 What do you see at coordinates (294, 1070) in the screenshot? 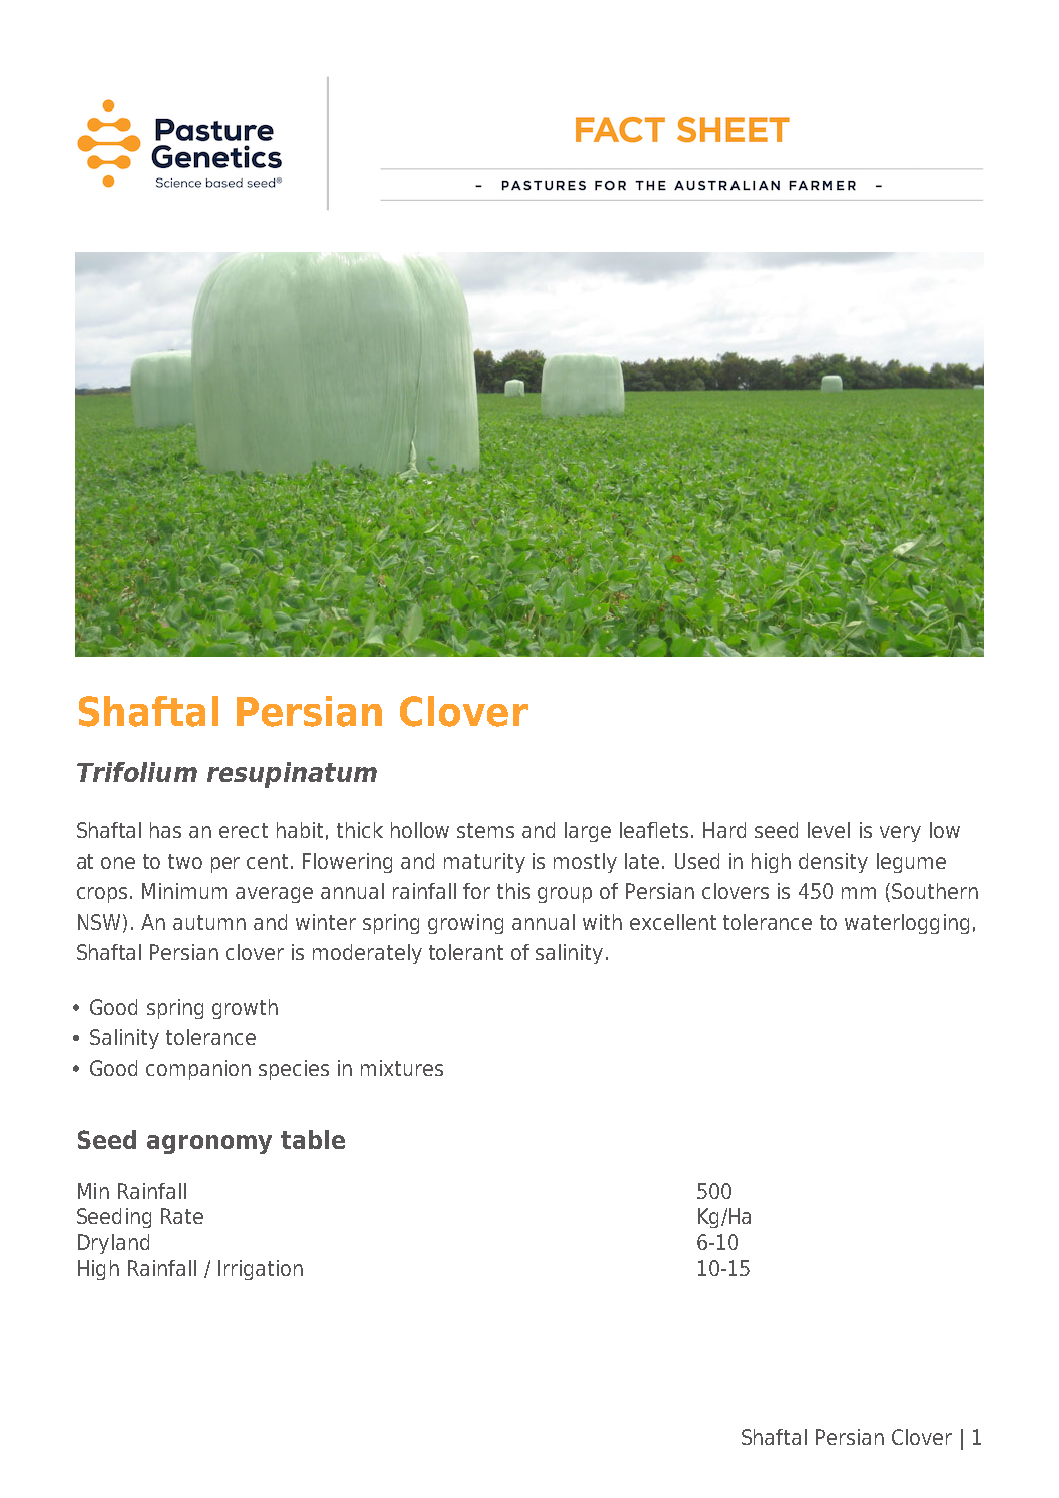
I see `species` at bounding box center [294, 1070].
